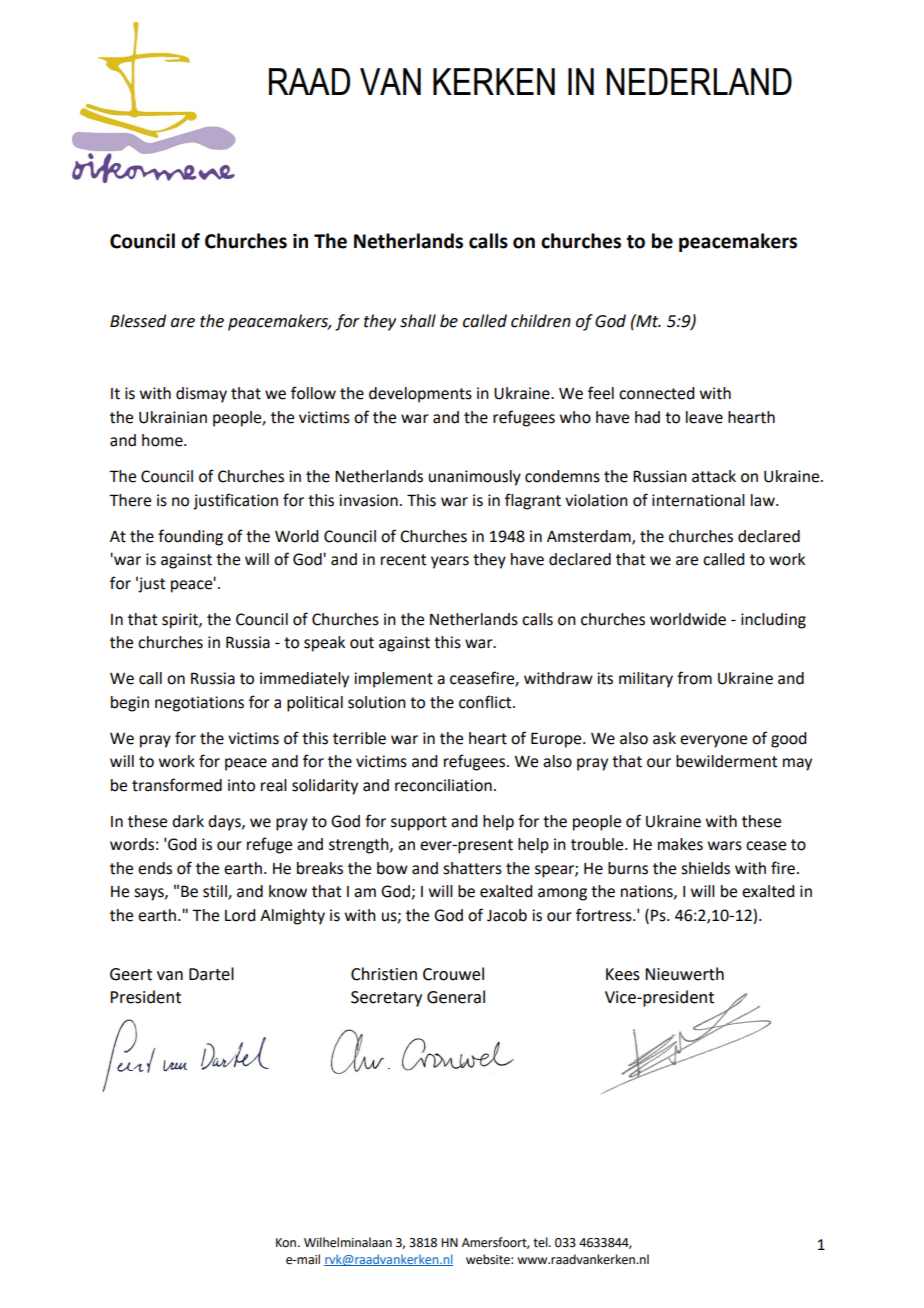 This screenshot has width=924, height=1308. Describe the element at coordinates (201, 395) in the screenshot. I see `dismay` at that location.
